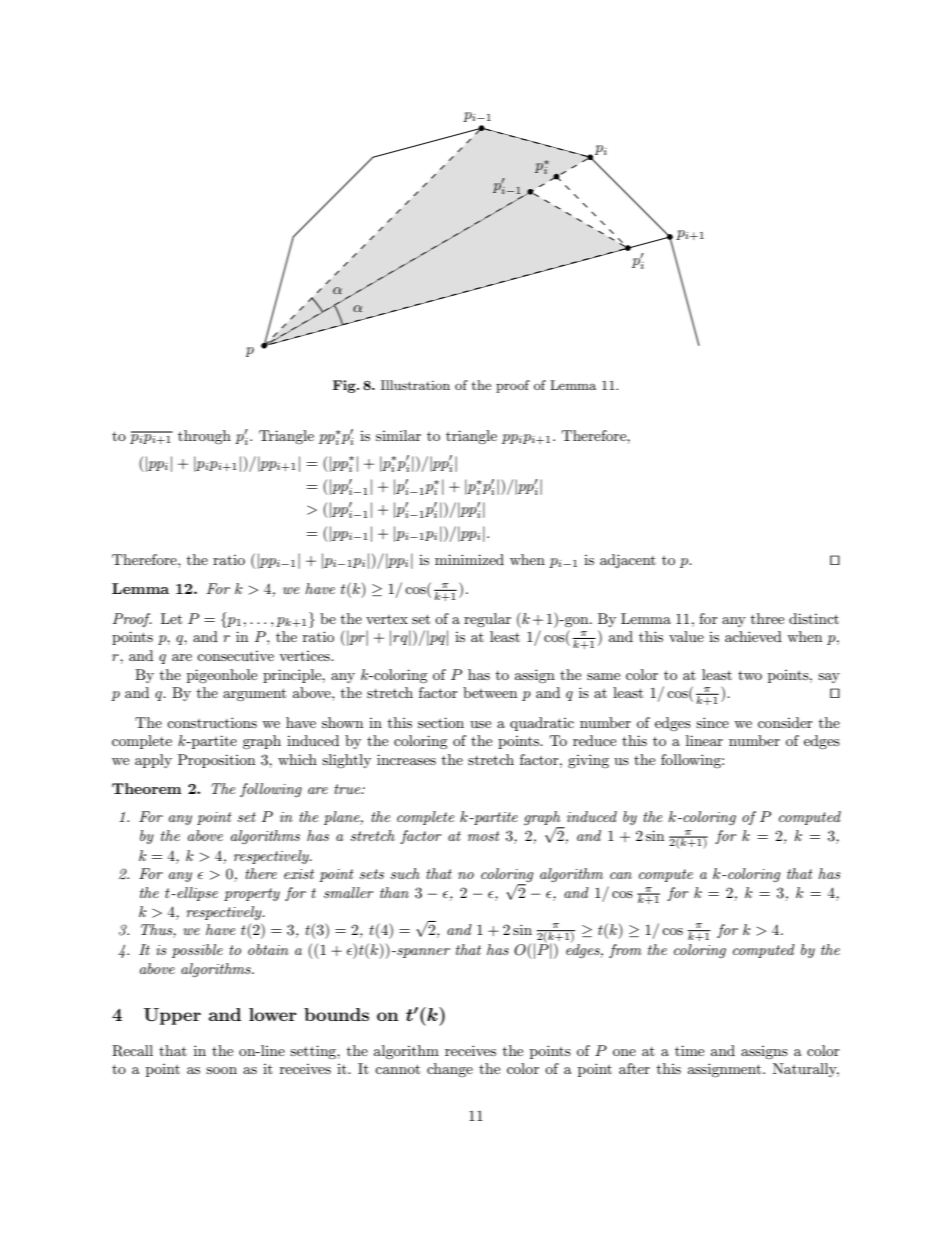  Describe the element at coordinates (212, 722) in the screenshot. I see `constructions` at that location.
